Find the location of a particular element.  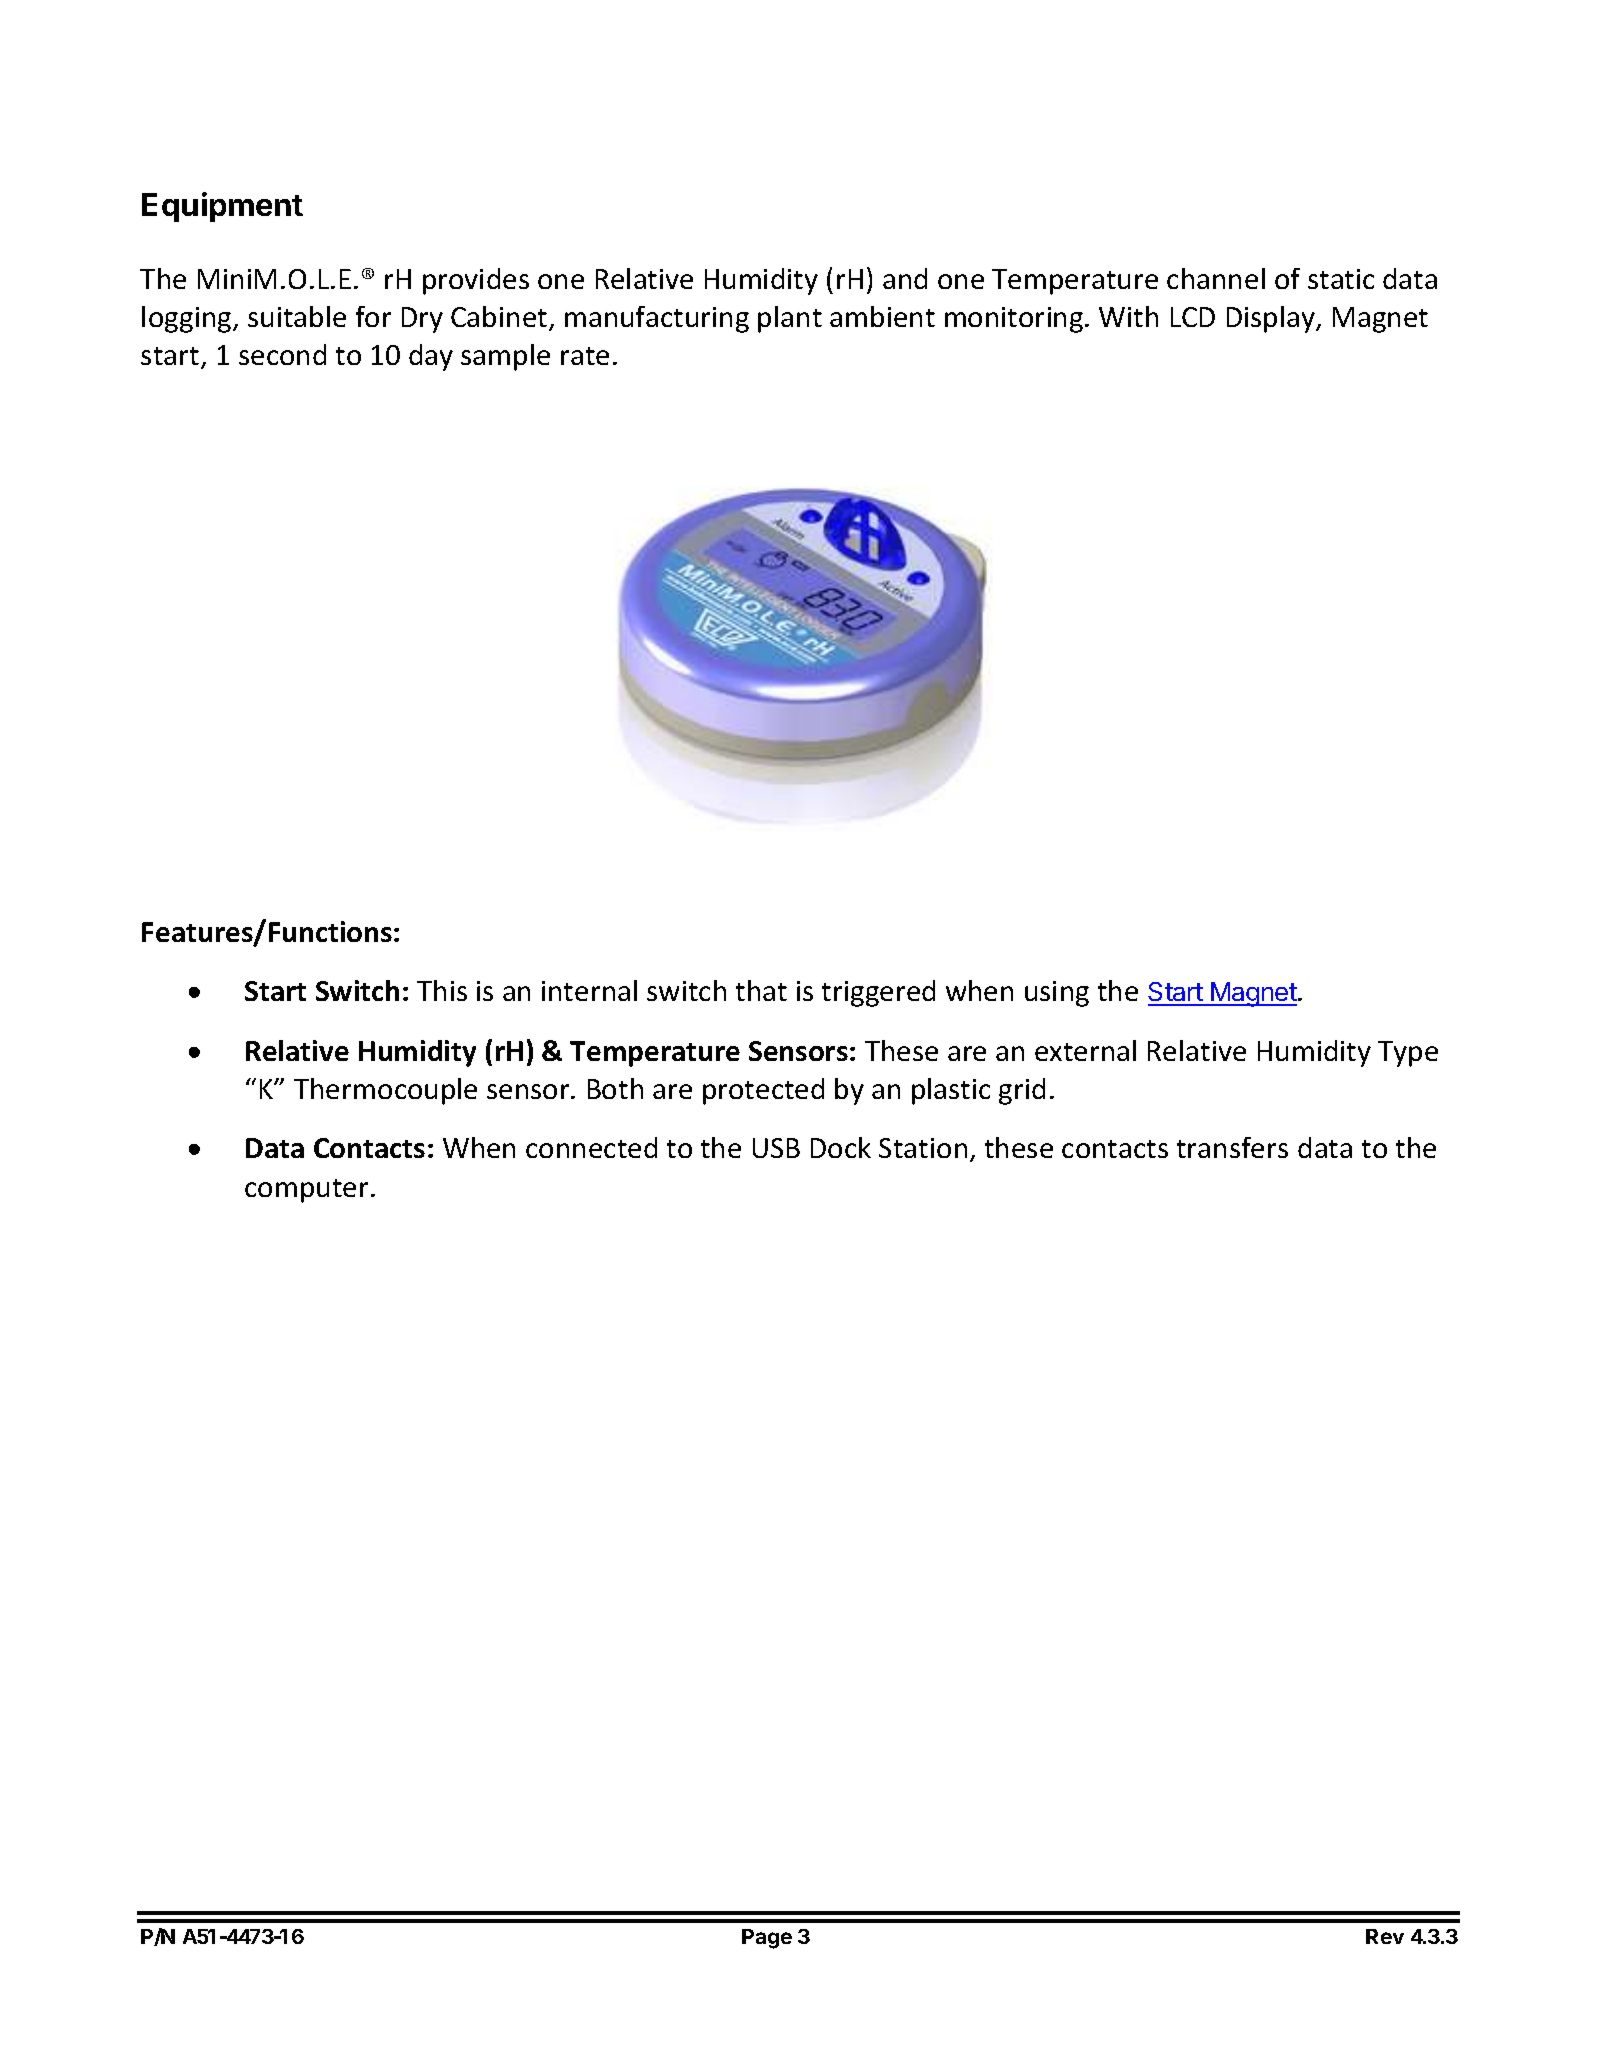

transfers is located at coordinates (1232, 1147).
